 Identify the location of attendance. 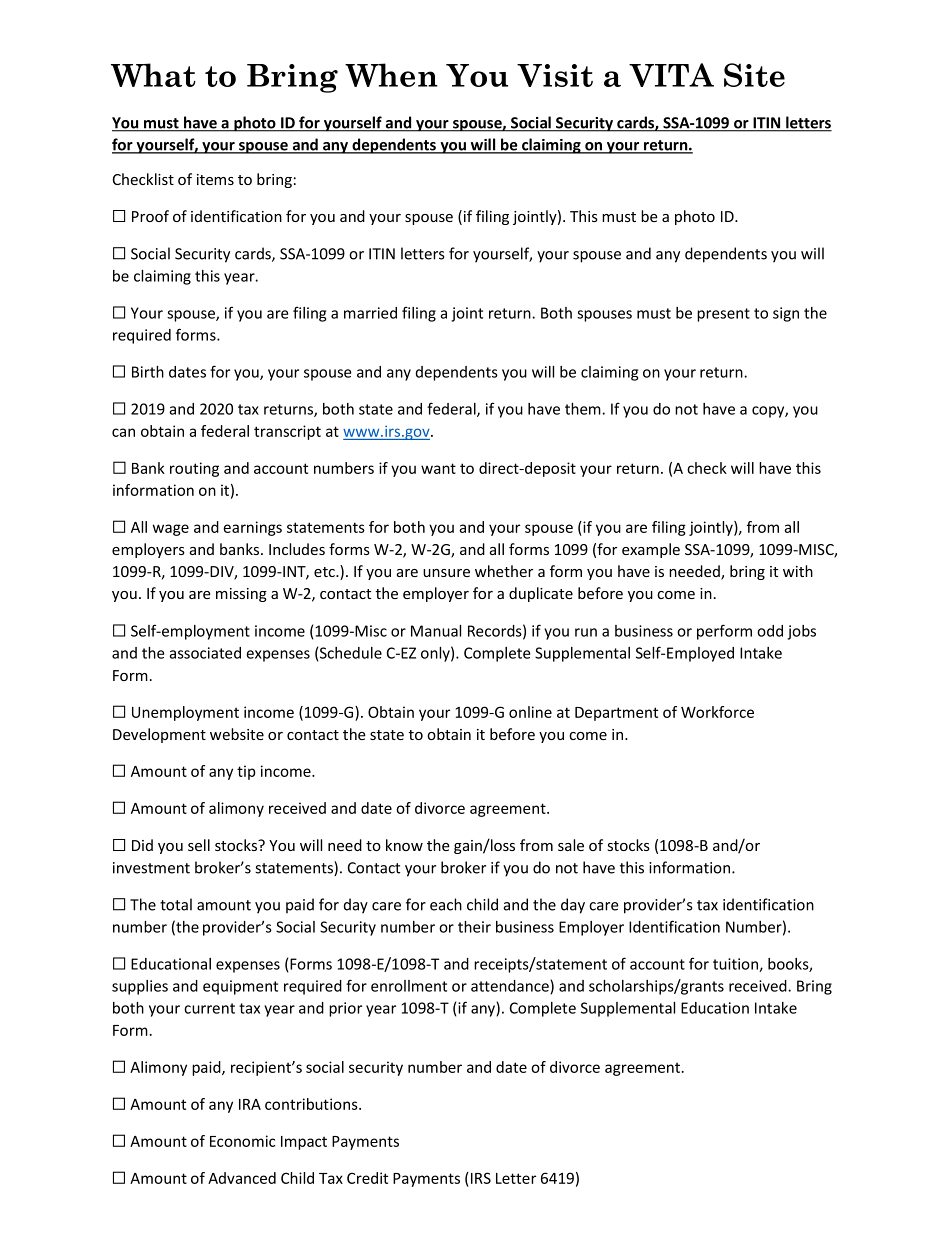
(511, 987).
